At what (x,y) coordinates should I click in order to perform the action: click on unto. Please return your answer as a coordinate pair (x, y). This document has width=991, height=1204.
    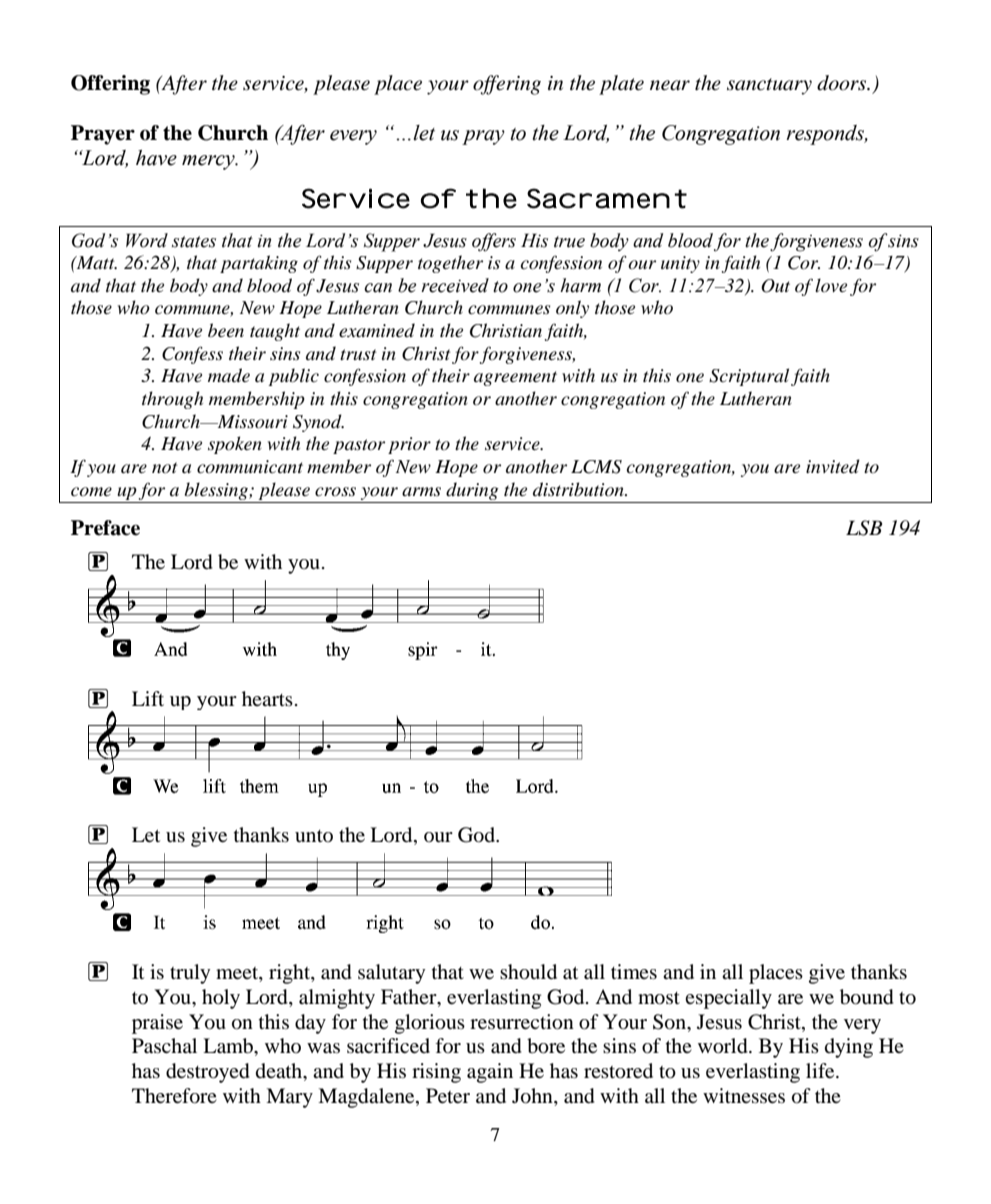
    Looking at the image, I should click on (314, 836).
